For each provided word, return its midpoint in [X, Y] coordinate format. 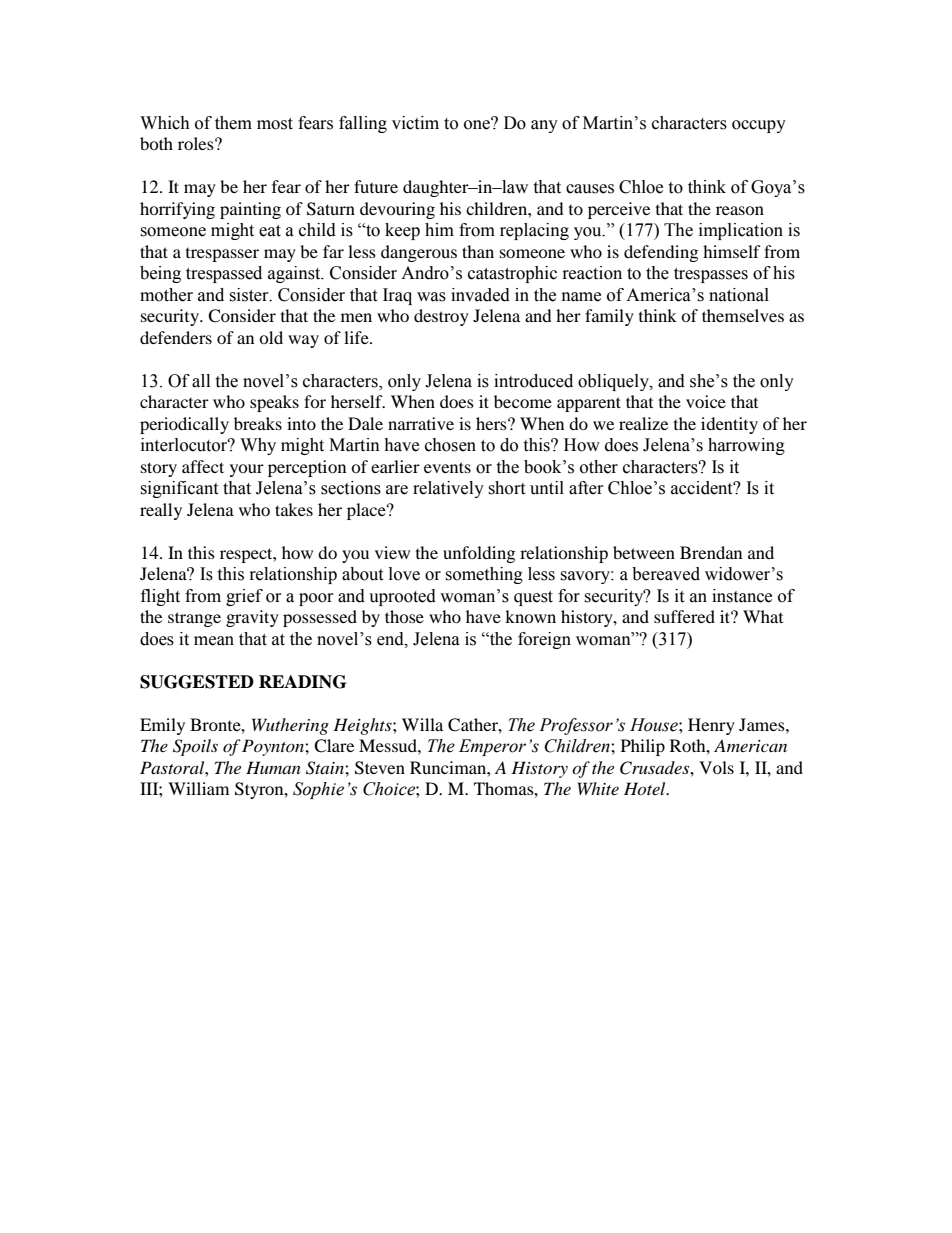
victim [415, 123]
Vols [716, 767]
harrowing [746, 446]
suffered [684, 616]
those [404, 616]
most [275, 124]
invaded [480, 295]
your [247, 470]
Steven [380, 768]
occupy [759, 126]
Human [273, 767]
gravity [252, 618]
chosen [450, 445]
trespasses [711, 275]
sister [250, 295]
